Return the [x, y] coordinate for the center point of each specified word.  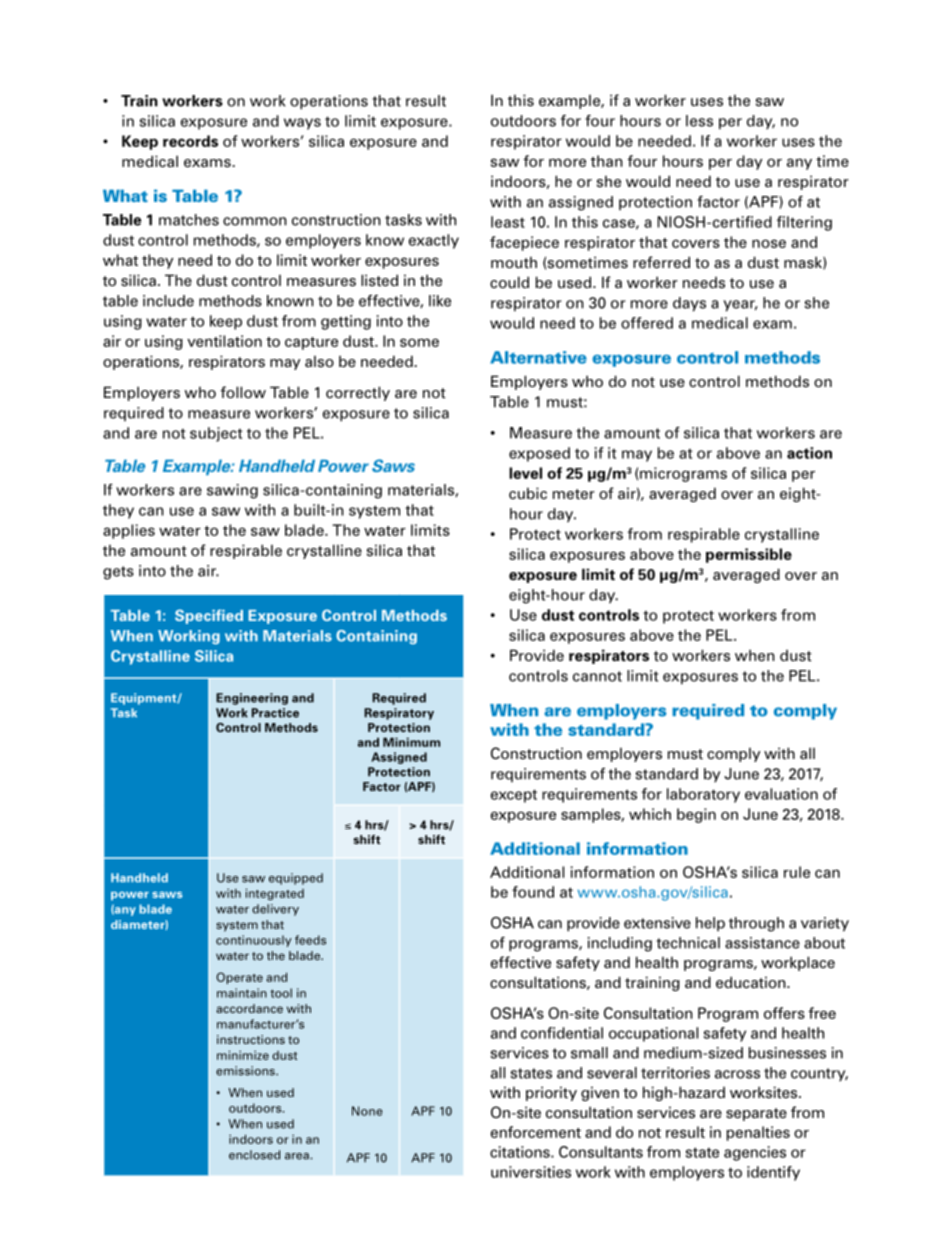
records [190, 141]
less [699, 121]
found [533, 892]
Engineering [252, 699]
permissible [749, 555]
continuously [254, 941]
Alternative [538, 357]
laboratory [703, 795]
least [508, 222]
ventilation [224, 341]
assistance [762, 943]
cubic [528, 493]
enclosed [254, 1155]
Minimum [411, 742]
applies [129, 531]
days [689, 304]
